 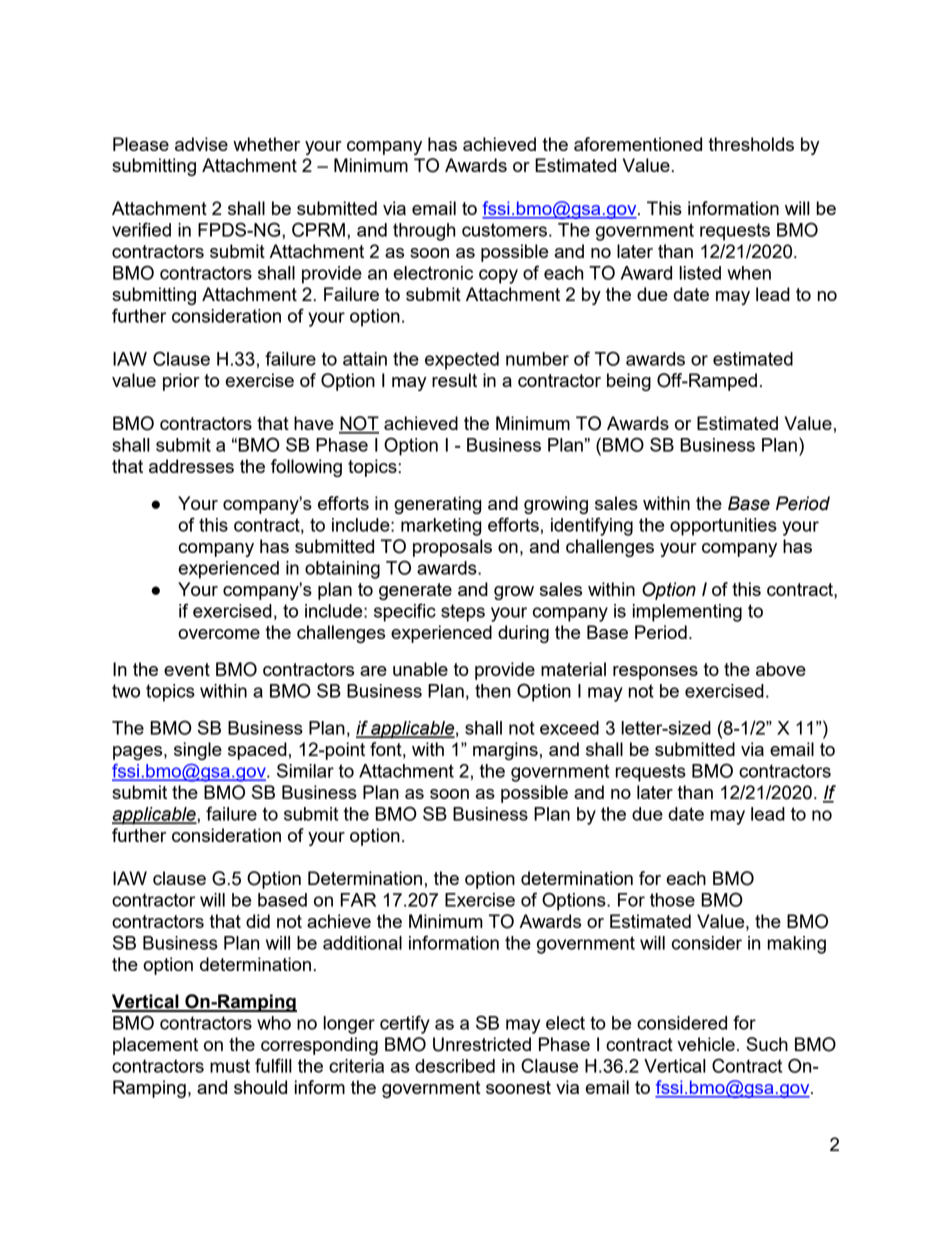 What do you see at coordinates (424, 232) in the page?
I see `through` at bounding box center [424, 232].
